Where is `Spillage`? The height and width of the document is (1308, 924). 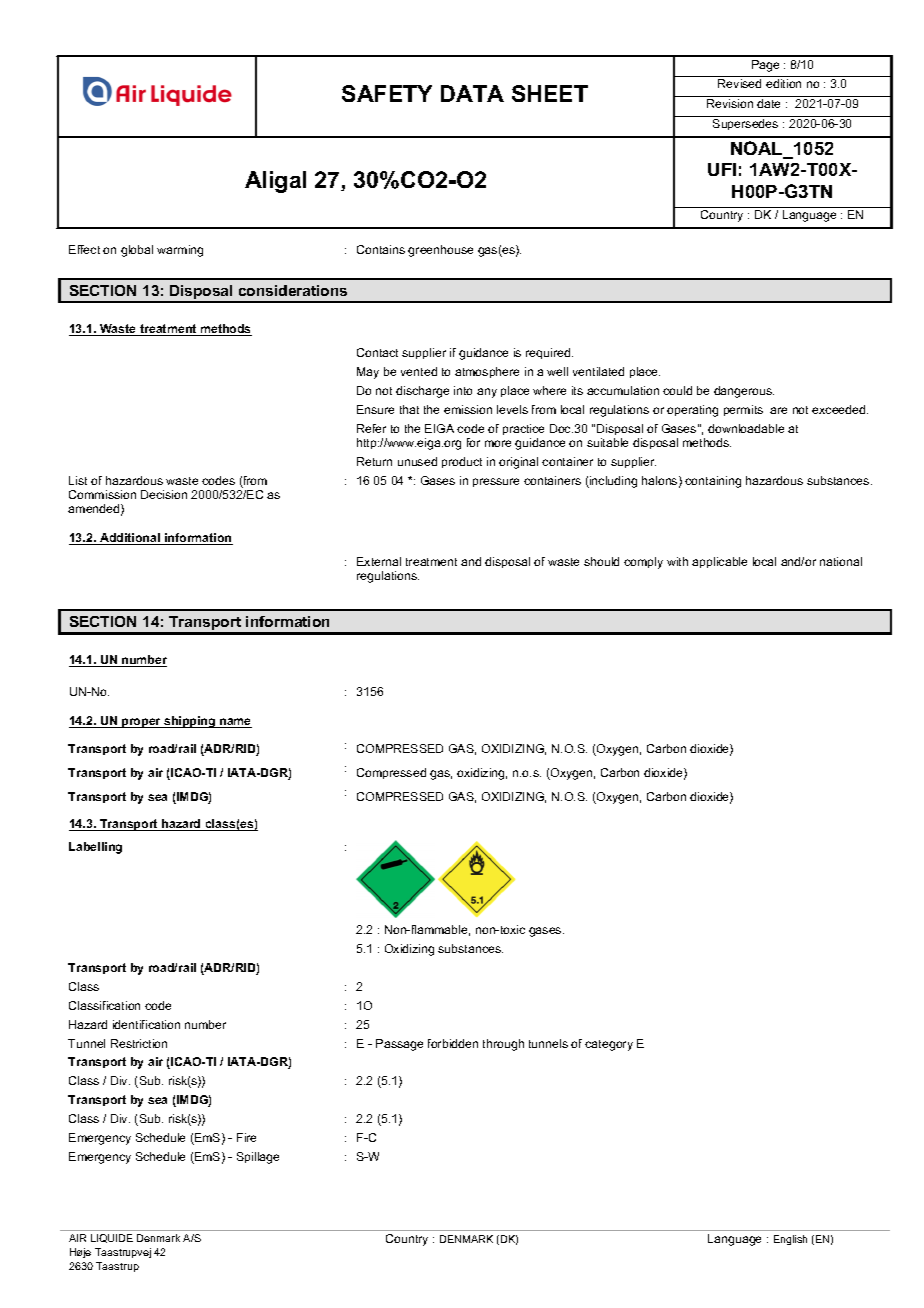 Spillage is located at coordinates (258, 1158).
